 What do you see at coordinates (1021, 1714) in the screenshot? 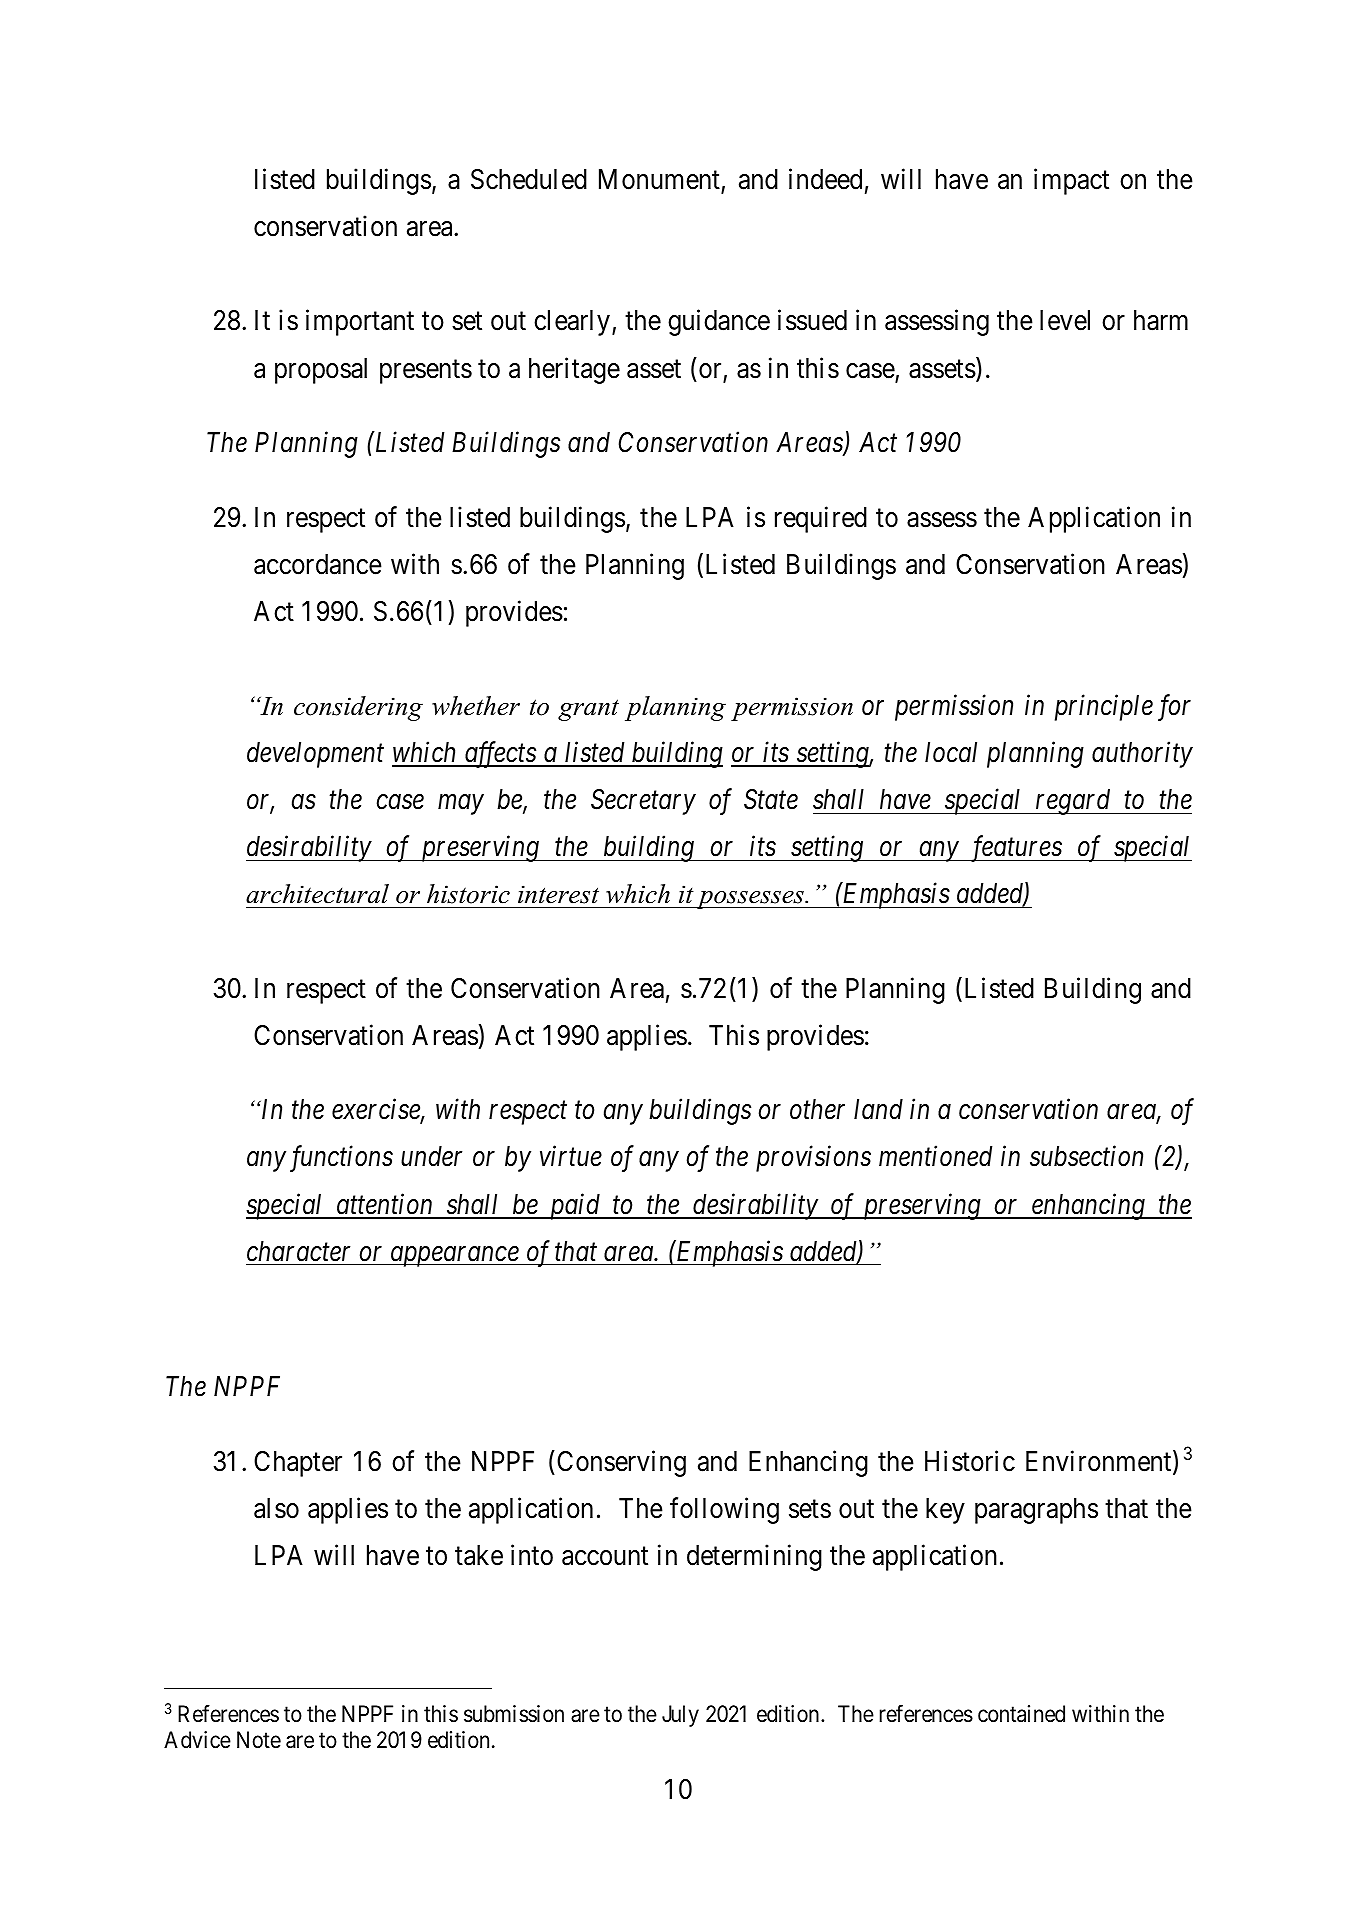
I see `contained` at bounding box center [1021, 1714].
